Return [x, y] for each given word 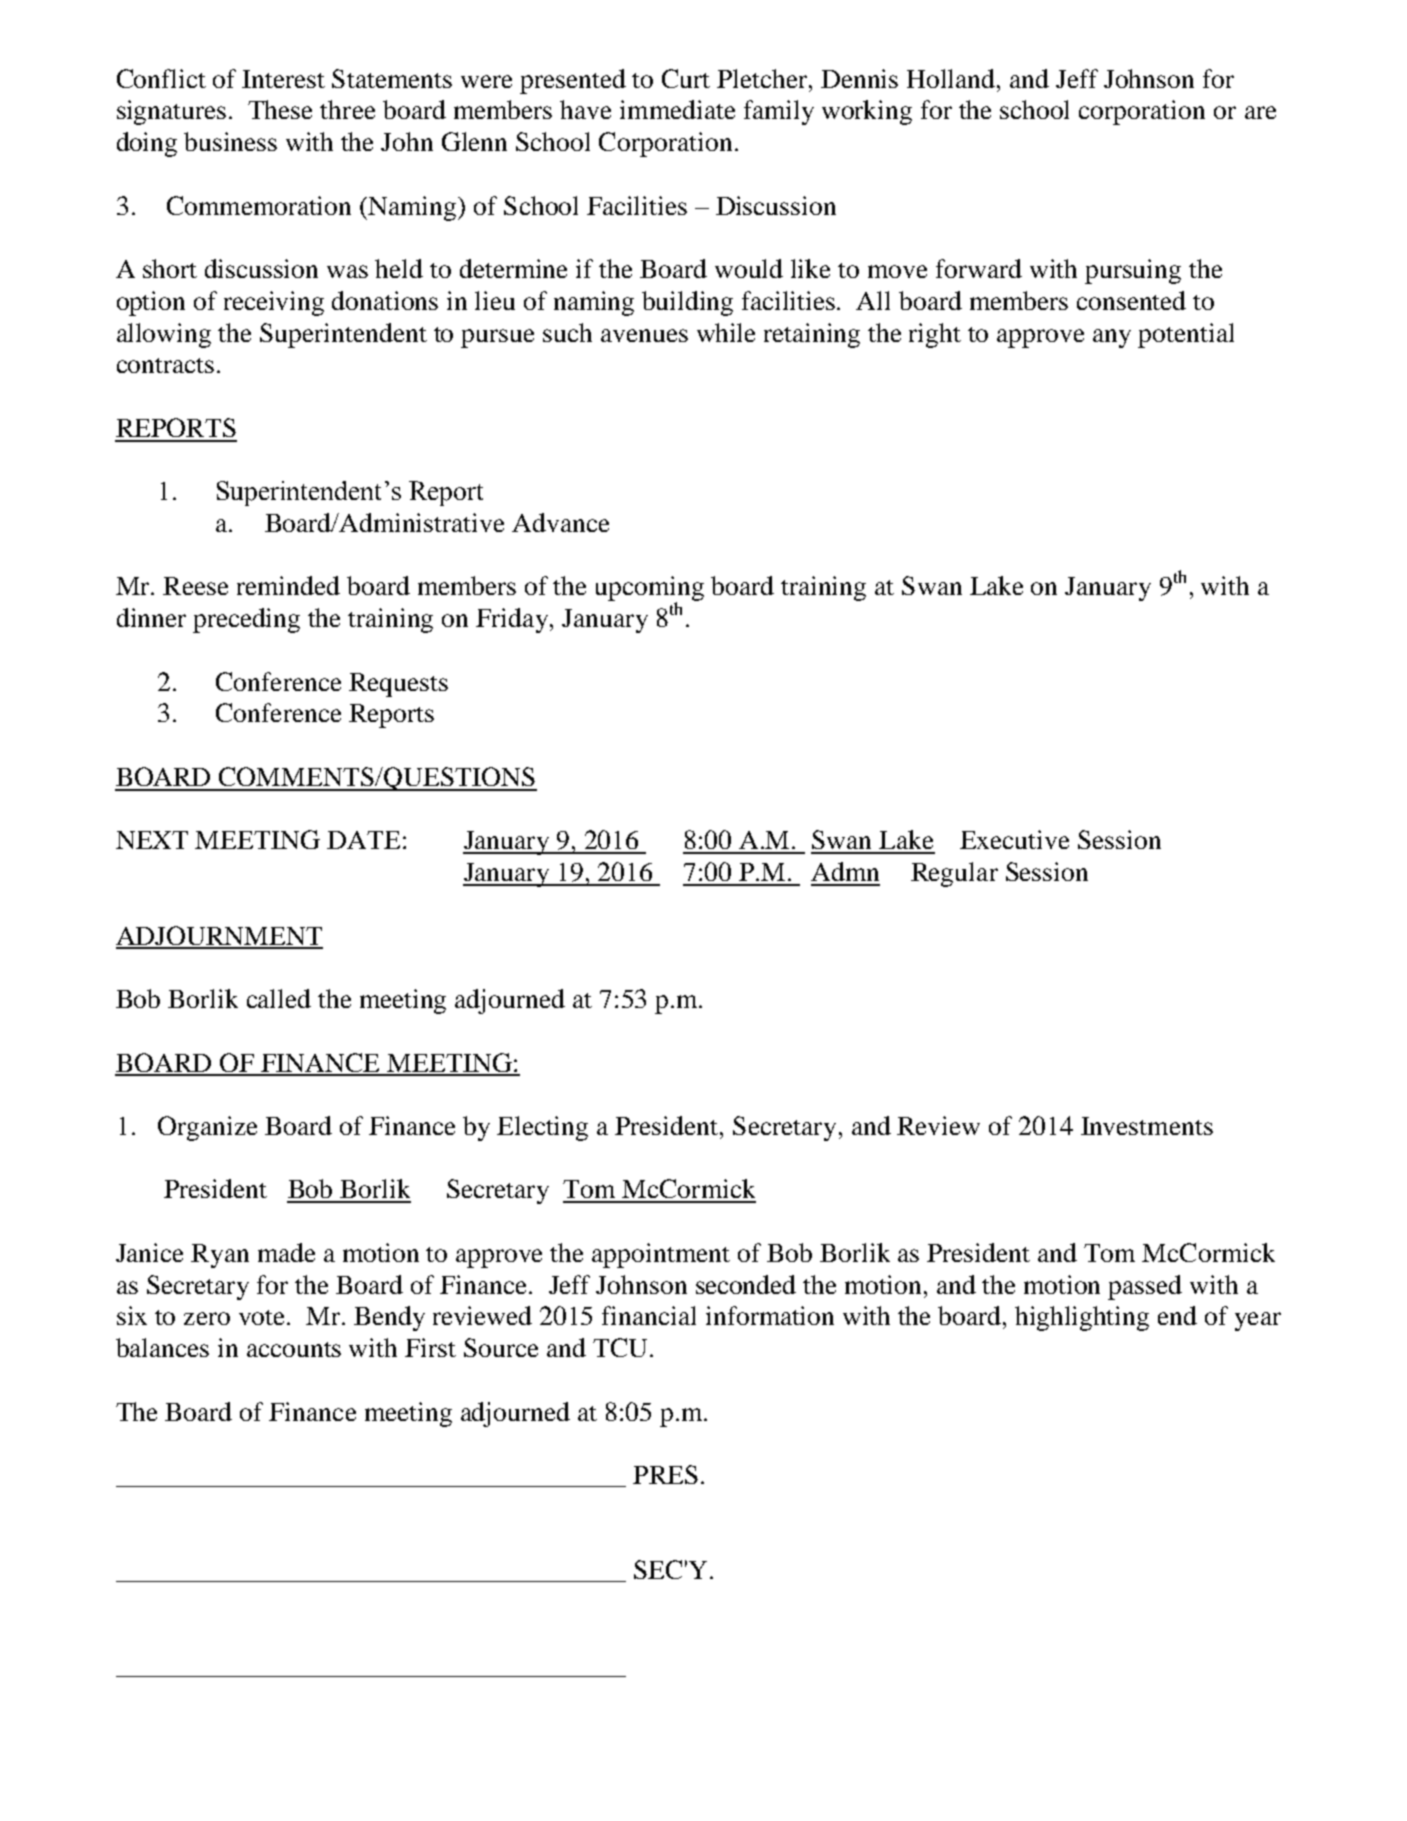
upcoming [650, 590]
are [1260, 112]
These [280, 109]
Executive [1014, 839]
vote [261, 1317]
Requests [398, 685]
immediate [677, 109]
